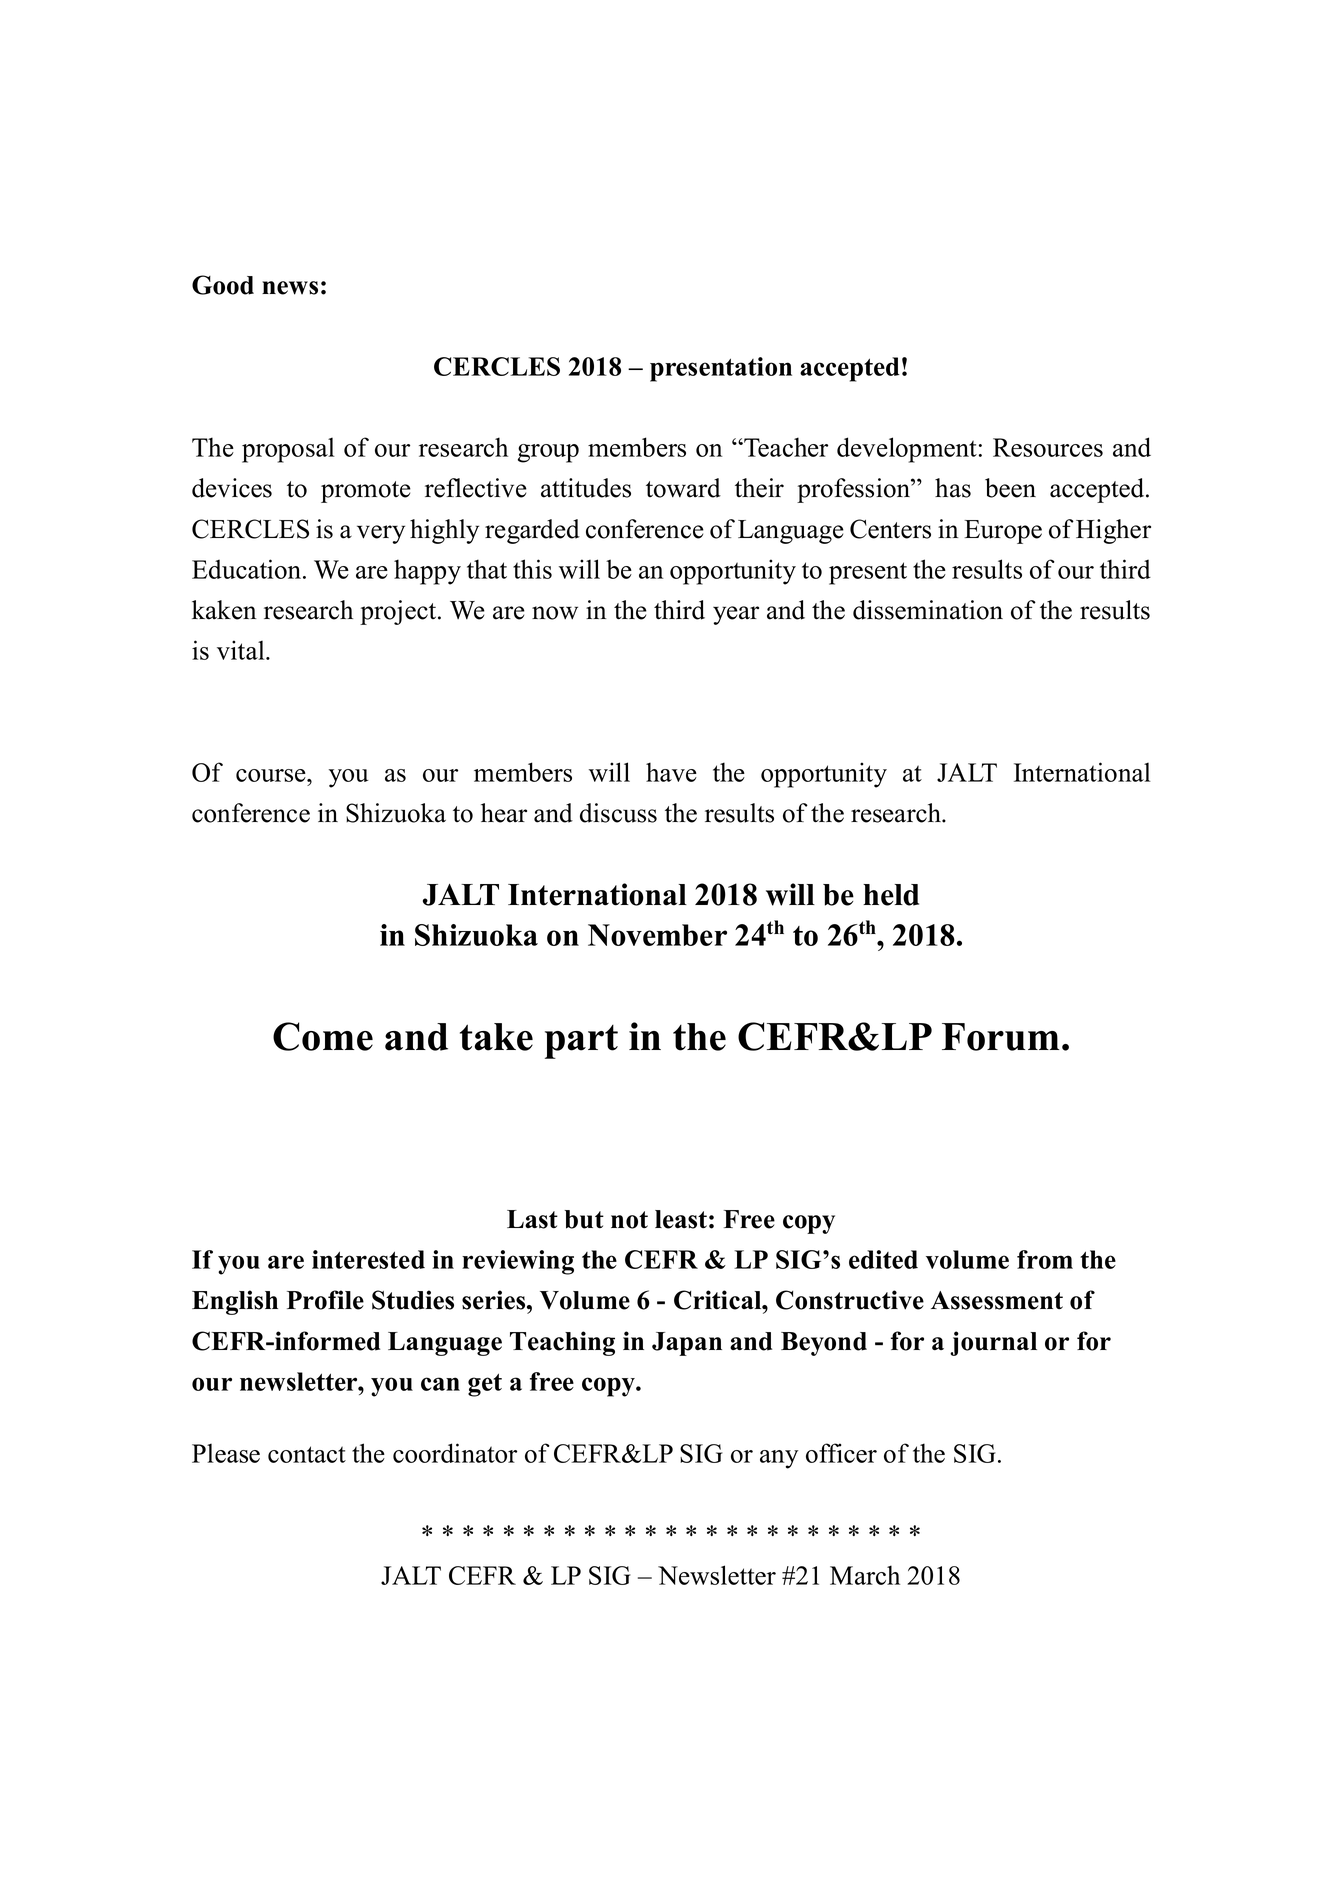  I want to click on Forum, so click(1000, 1037).
